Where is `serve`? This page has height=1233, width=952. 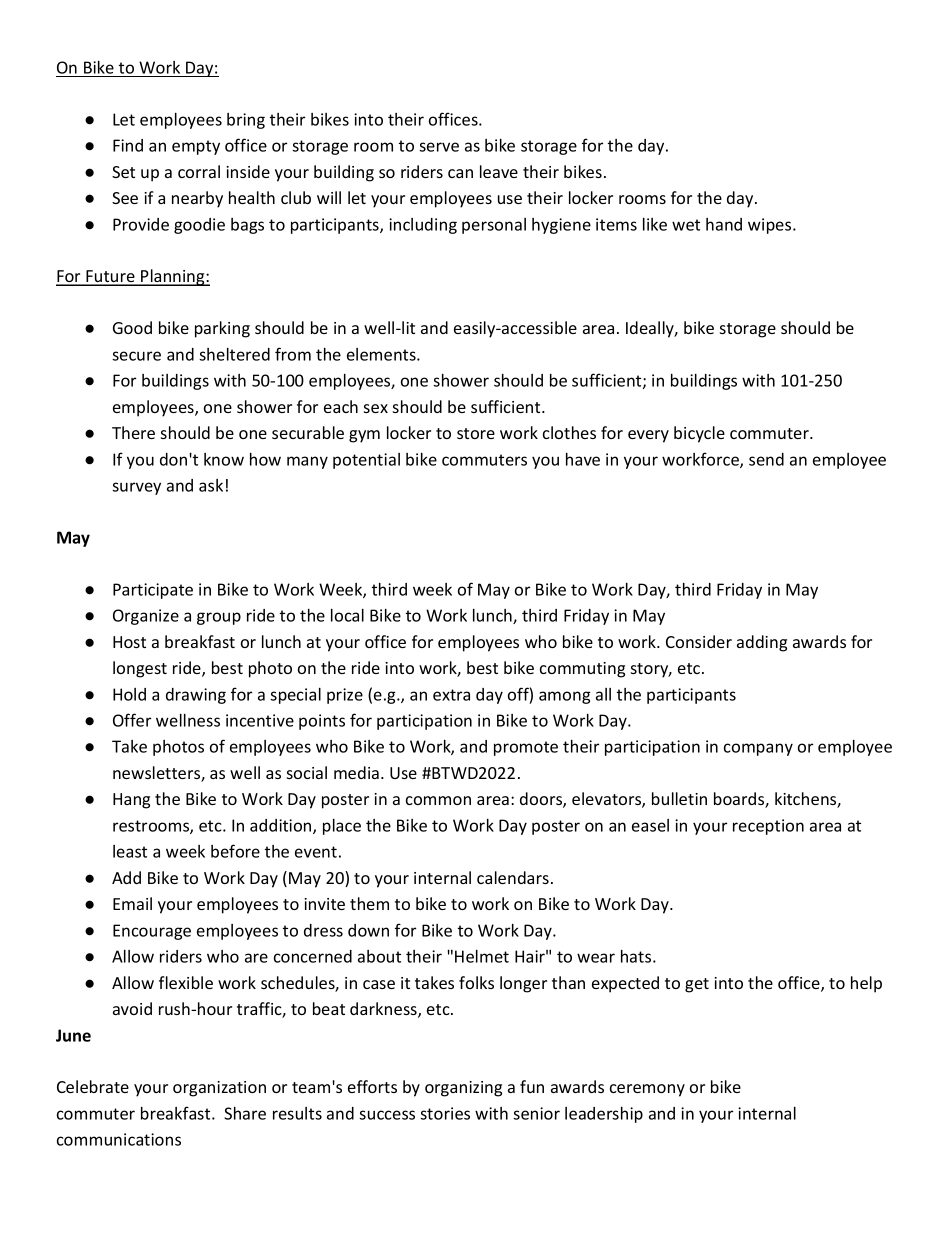
serve is located at coordinates (439, 147).
